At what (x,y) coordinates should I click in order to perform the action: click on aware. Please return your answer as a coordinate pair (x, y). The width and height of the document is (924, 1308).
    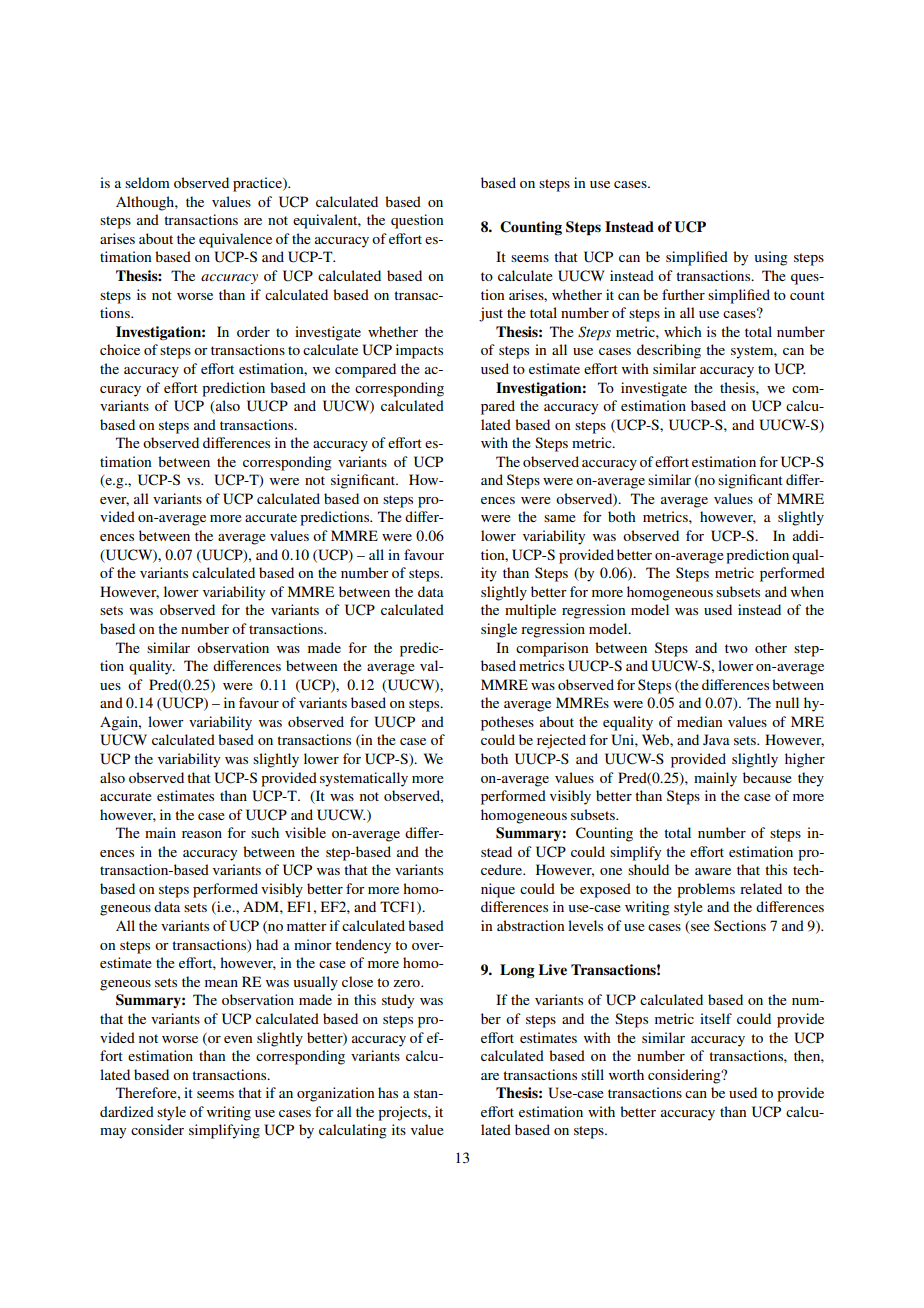
    Looking at the image, I should click on (713, 871).
